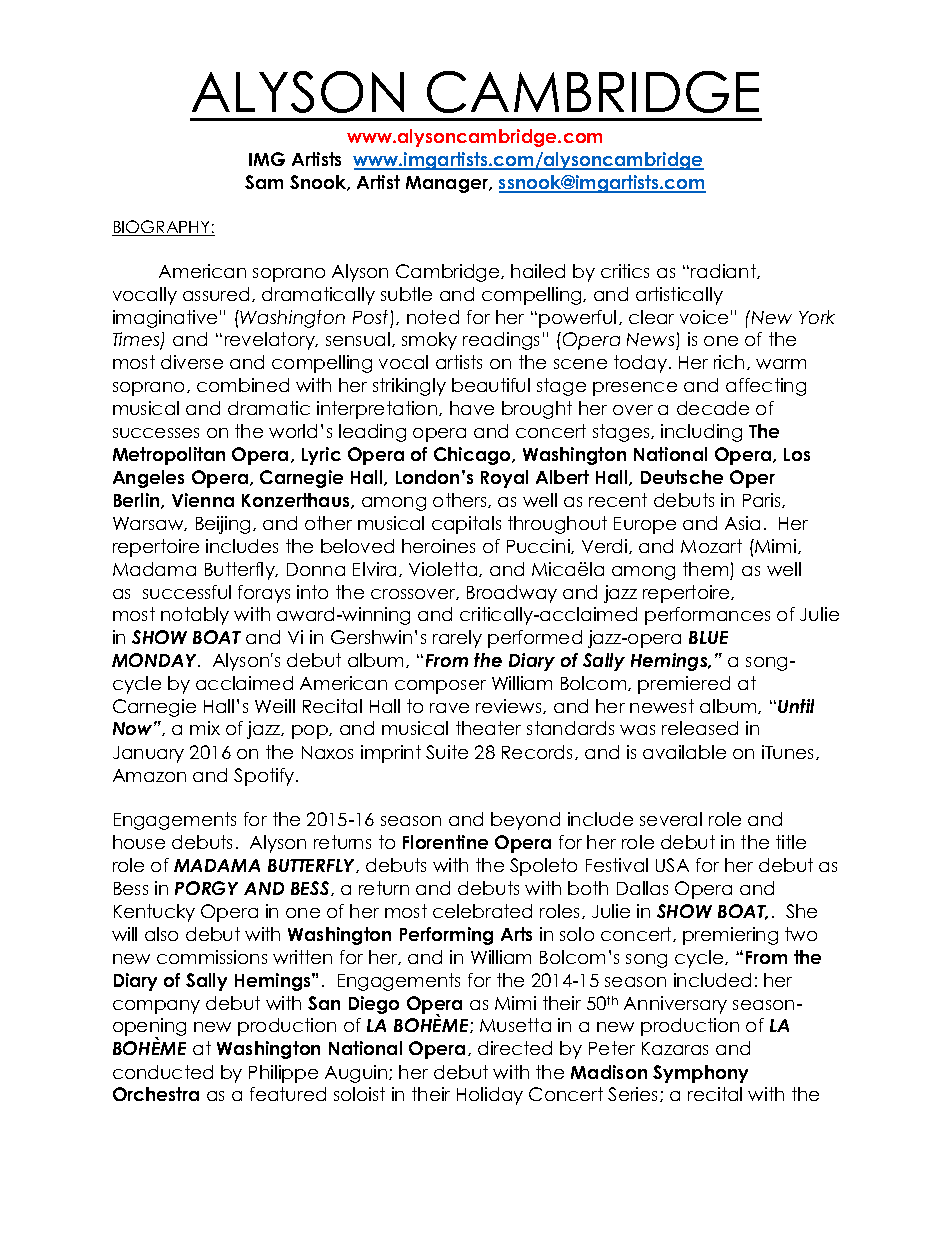  Describe the element at coordinates (724, 271) in the image. I see `radiant` at that location.
